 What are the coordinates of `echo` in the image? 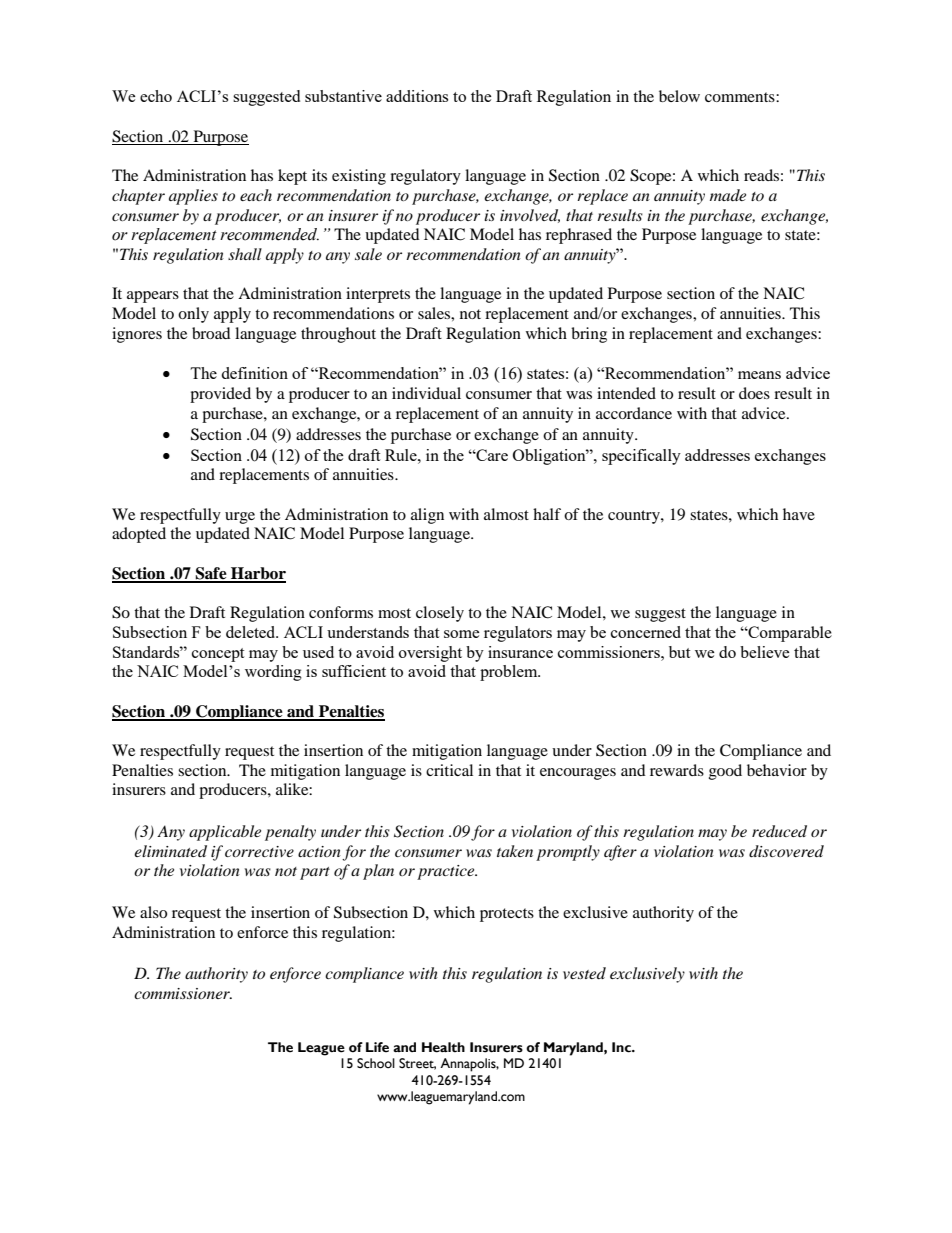 It's located at (156, 96).
